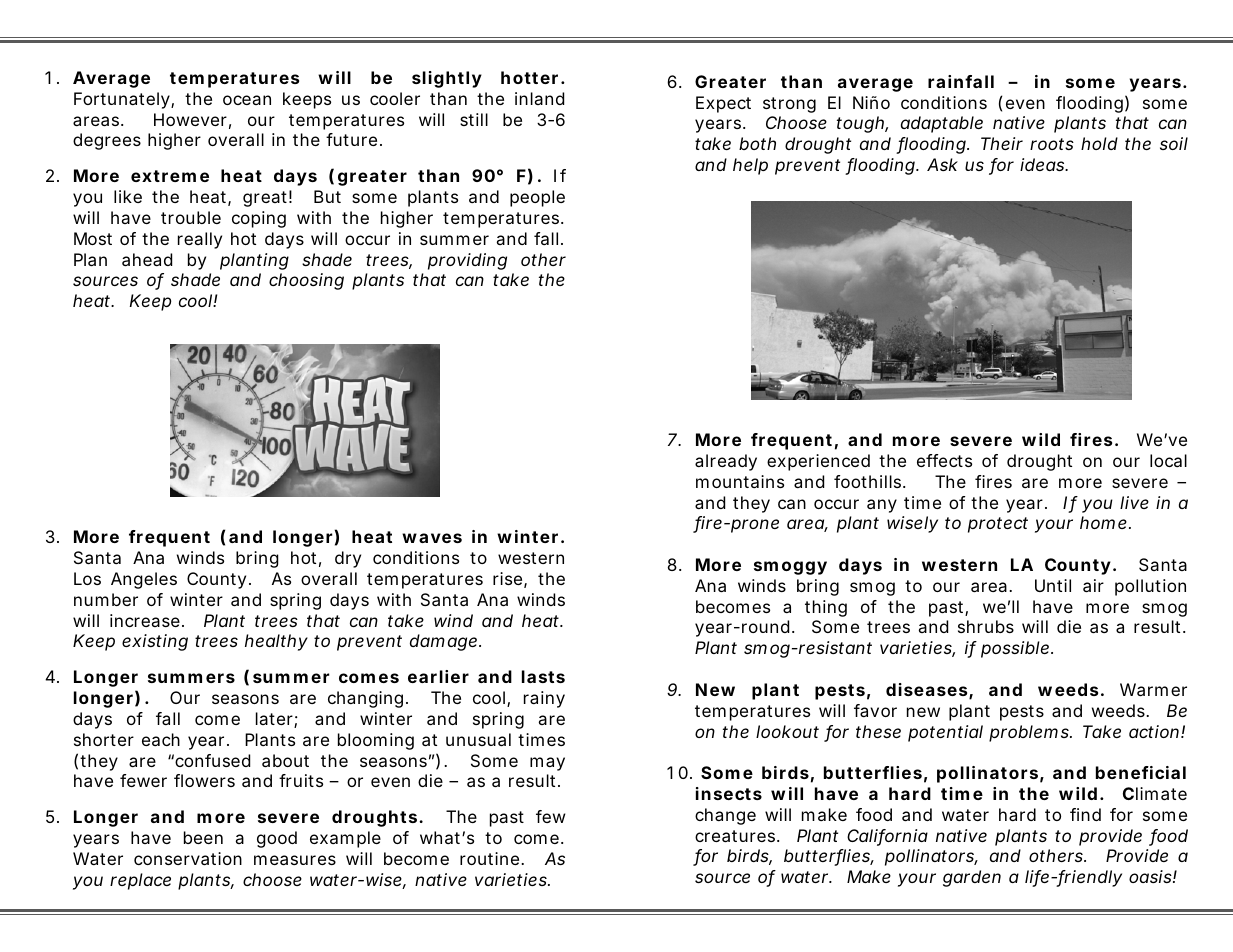  I want to click on choosing, so click(306, 281).
